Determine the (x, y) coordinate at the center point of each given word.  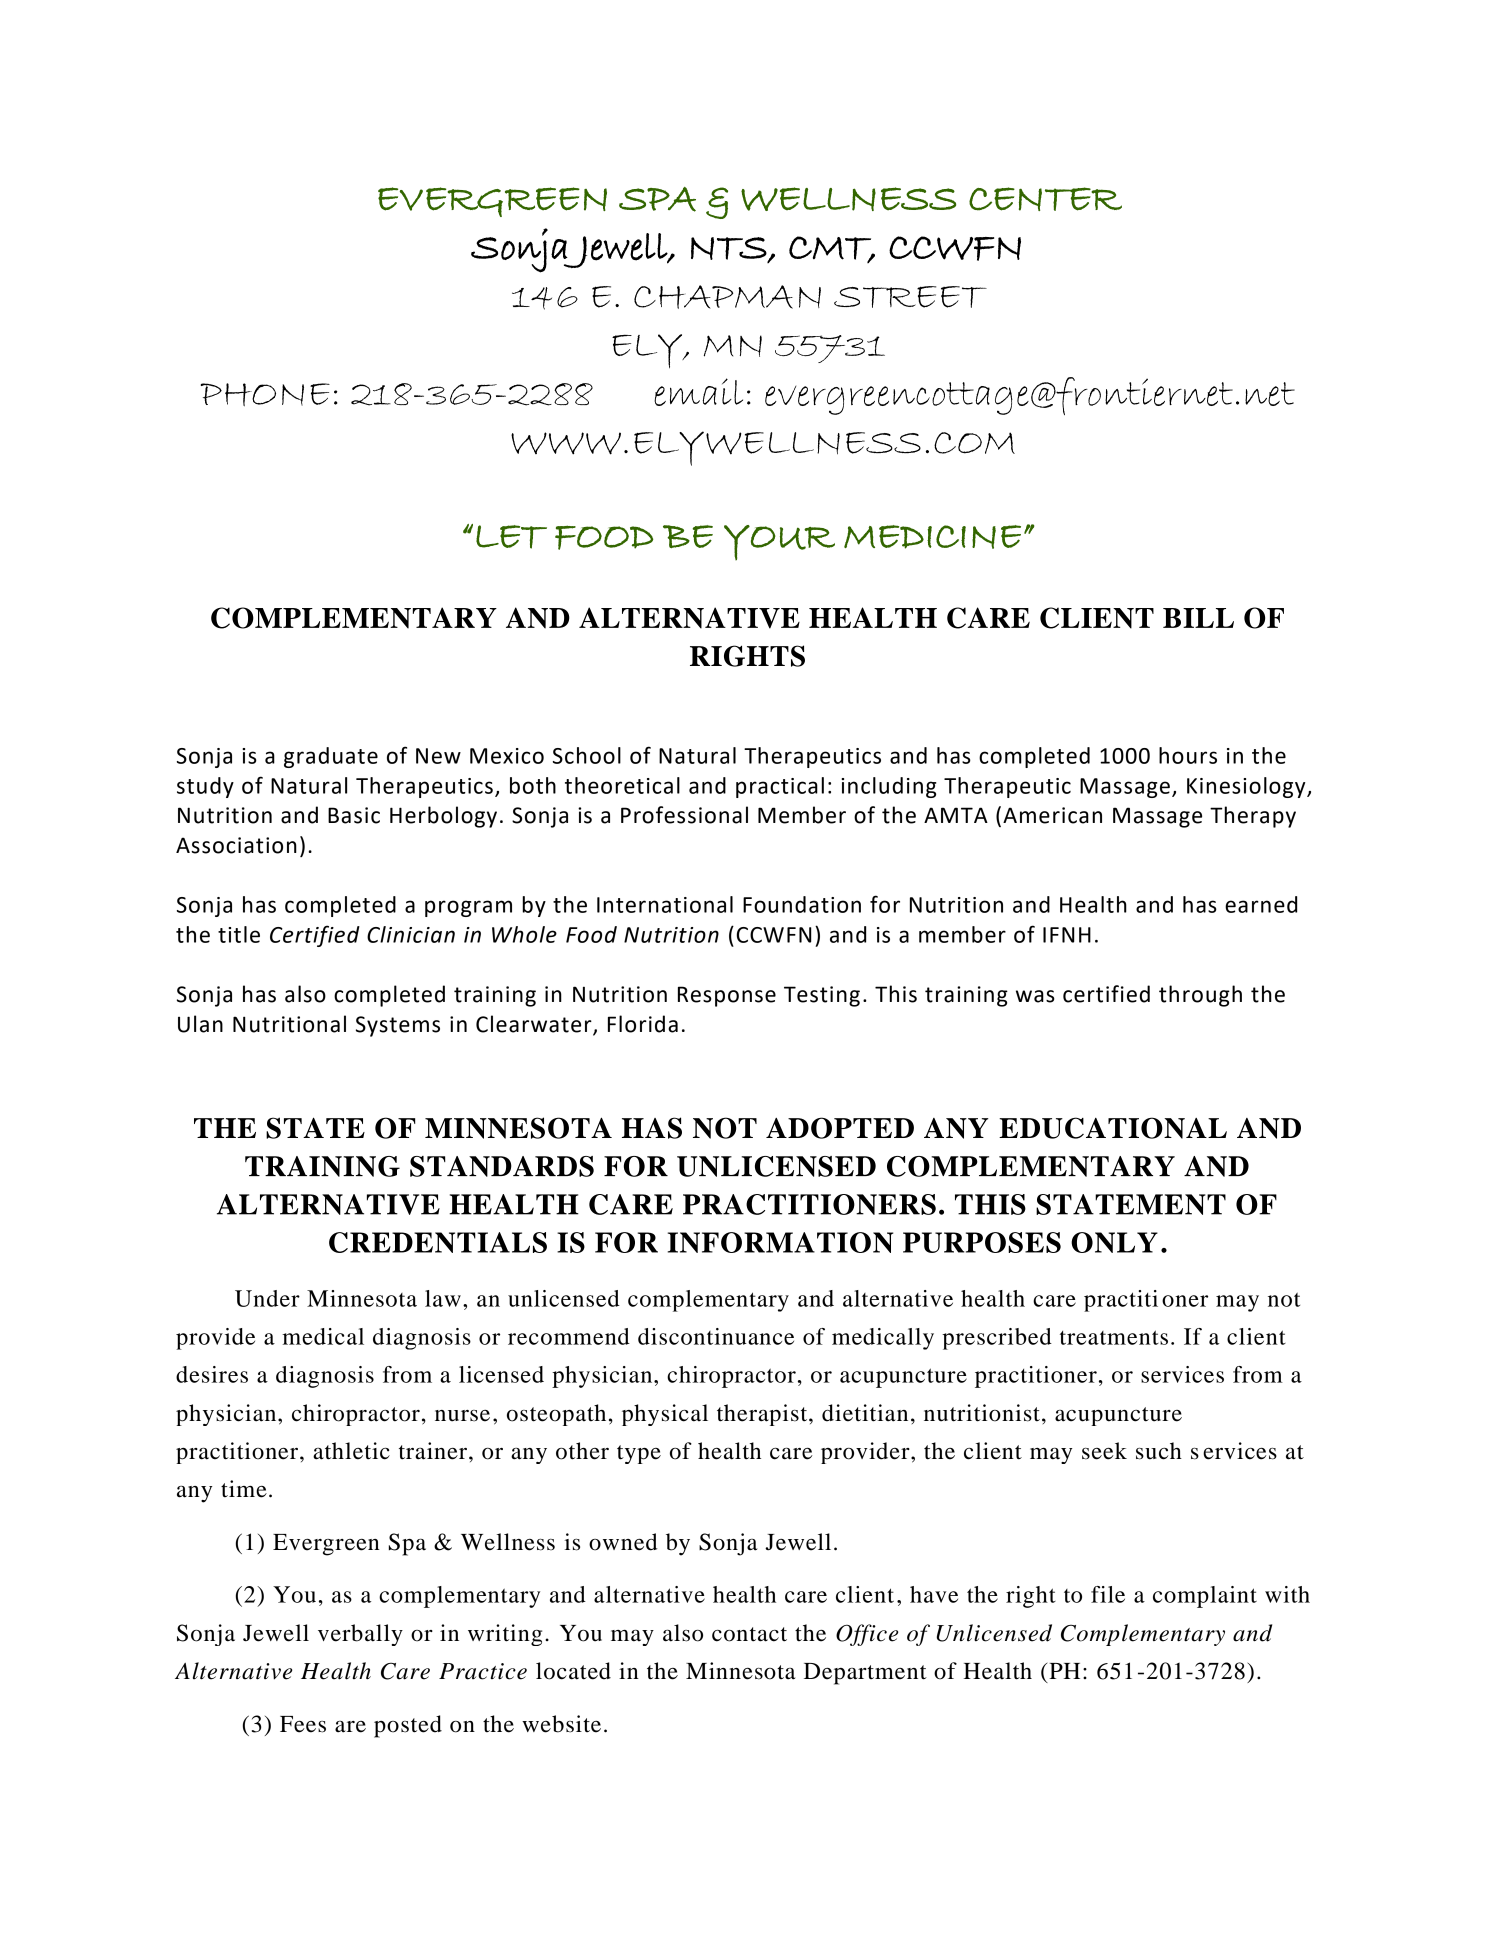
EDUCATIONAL (1113, 1128)
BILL (1198, 618)
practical (780, 787)
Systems (398, 1026)
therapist (763, 1415)
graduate (331, 757)
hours (1188, 755)
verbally (360, 1635)
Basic (354, 815)
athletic (351, 1451)
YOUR (779, 542)
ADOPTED (840, 1128)
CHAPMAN (727, 297)
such (1159, 1451)
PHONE (265, 394)
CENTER (1045, 199)
